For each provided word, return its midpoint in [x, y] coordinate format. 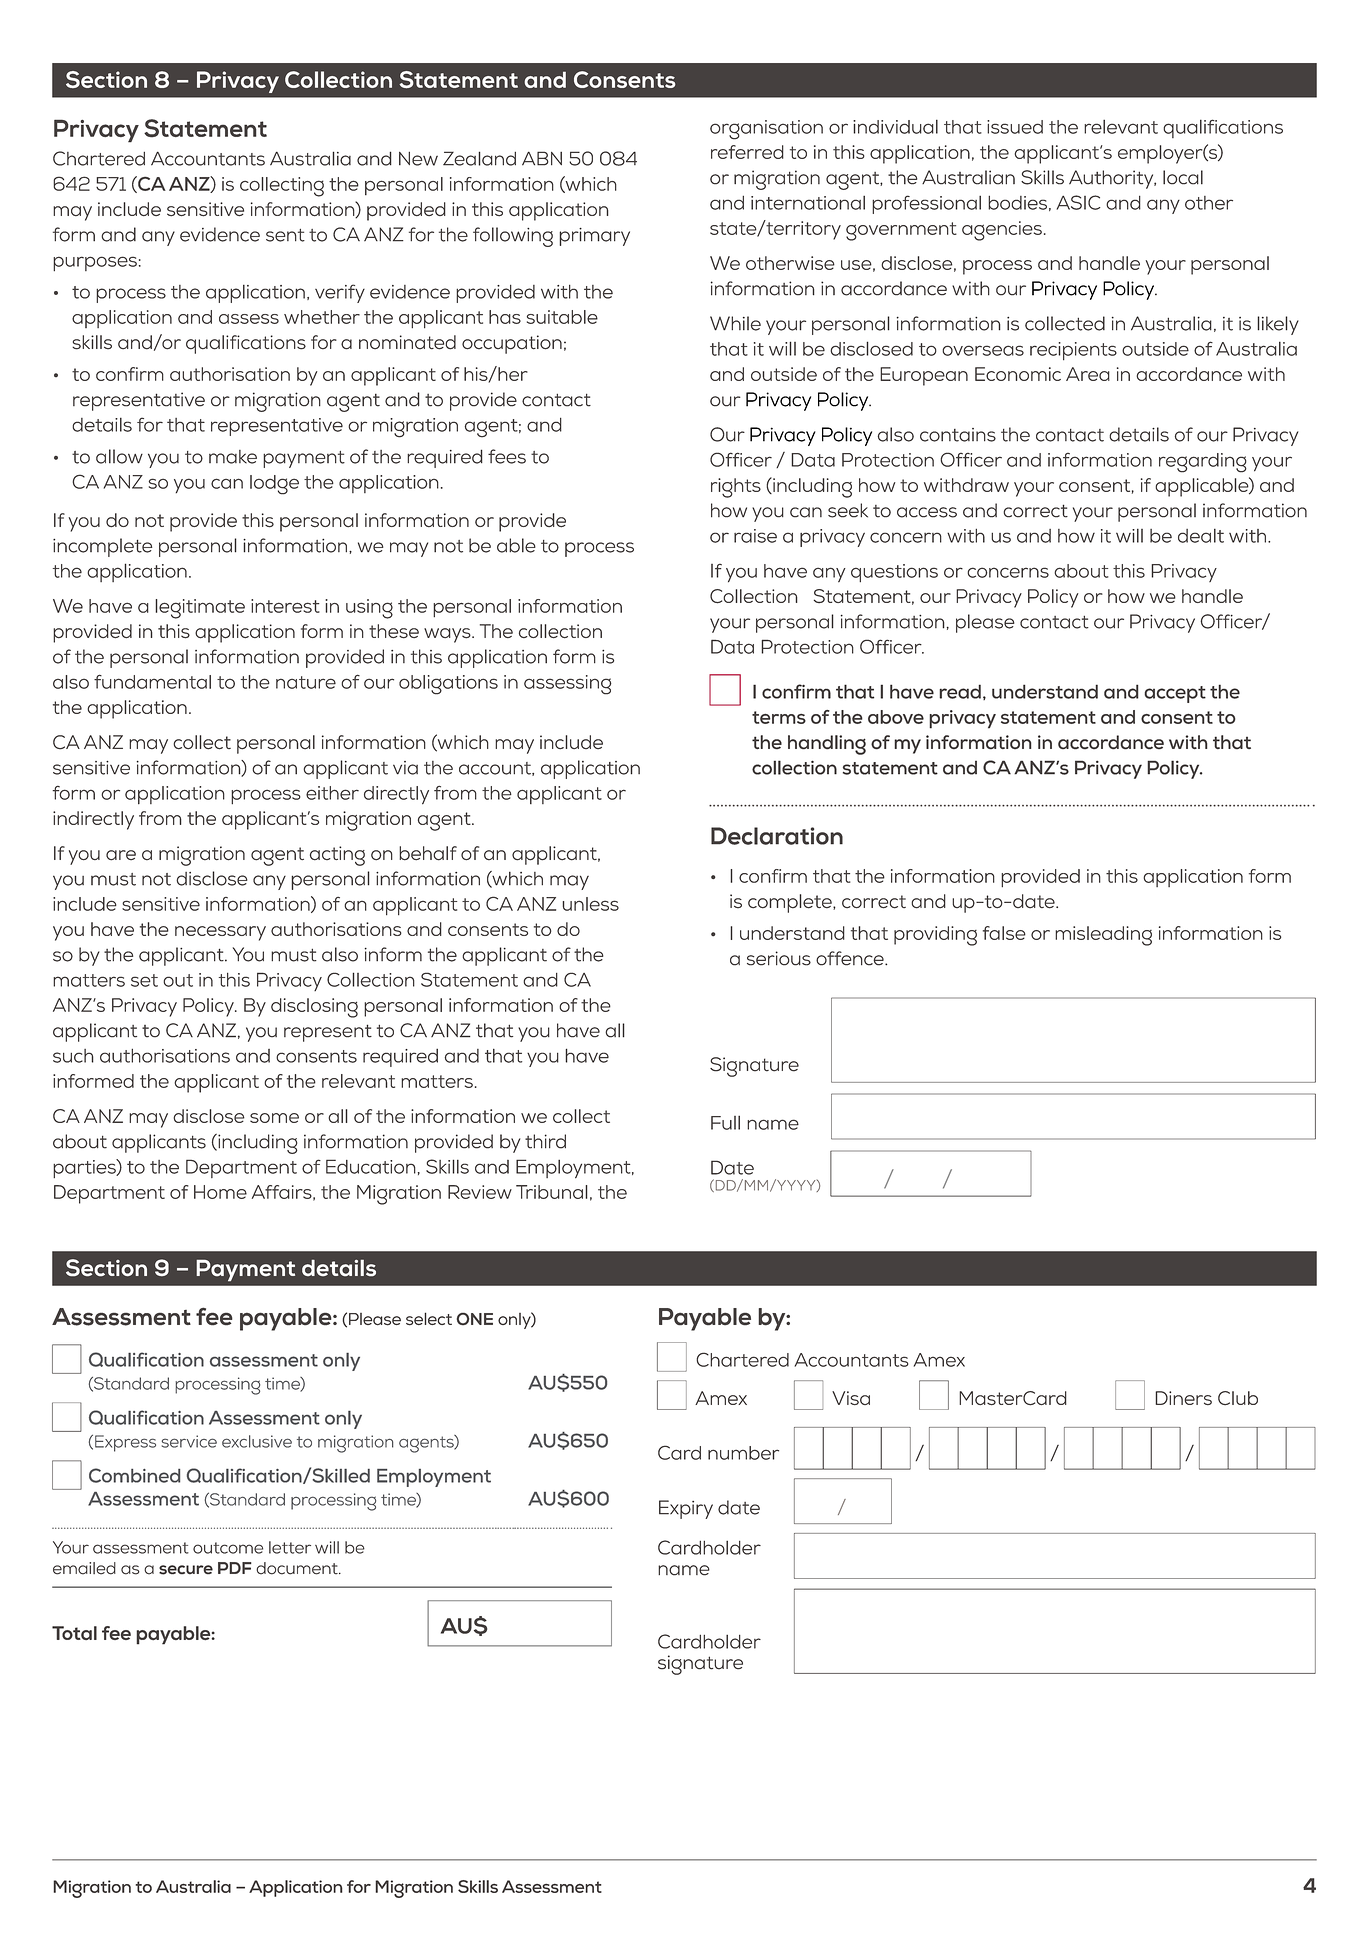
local [1183, 177]
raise [755, 536]
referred [747, 152]
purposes [95, 263]
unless [591, 904]
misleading [1103, 936]
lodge [274, 485]
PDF [235, 1568]
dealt [1201, 535]
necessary [220, 933]
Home [220, 1192]
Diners [1183, 1398]
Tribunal [552, 1192]
